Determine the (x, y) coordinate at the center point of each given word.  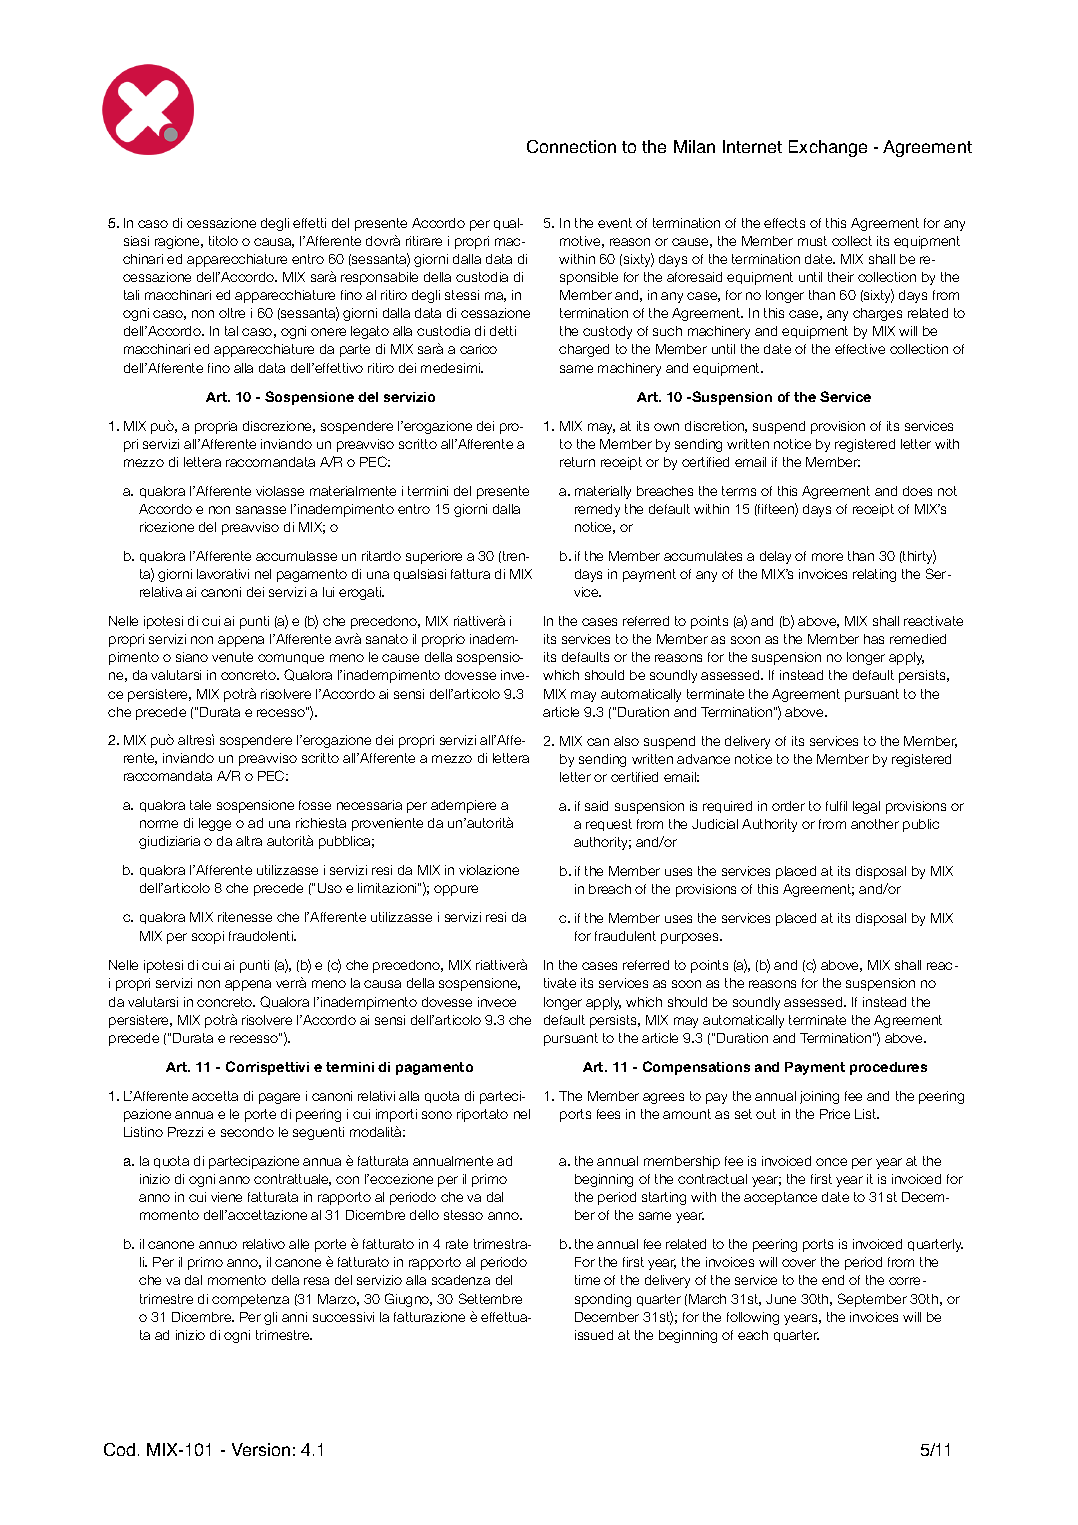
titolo (223, 241)
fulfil (836, 806)
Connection (571, 146)
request (609, 825)
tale (200, 805)
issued (594, 1335)
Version (261, 1449)
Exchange (828, 148)
